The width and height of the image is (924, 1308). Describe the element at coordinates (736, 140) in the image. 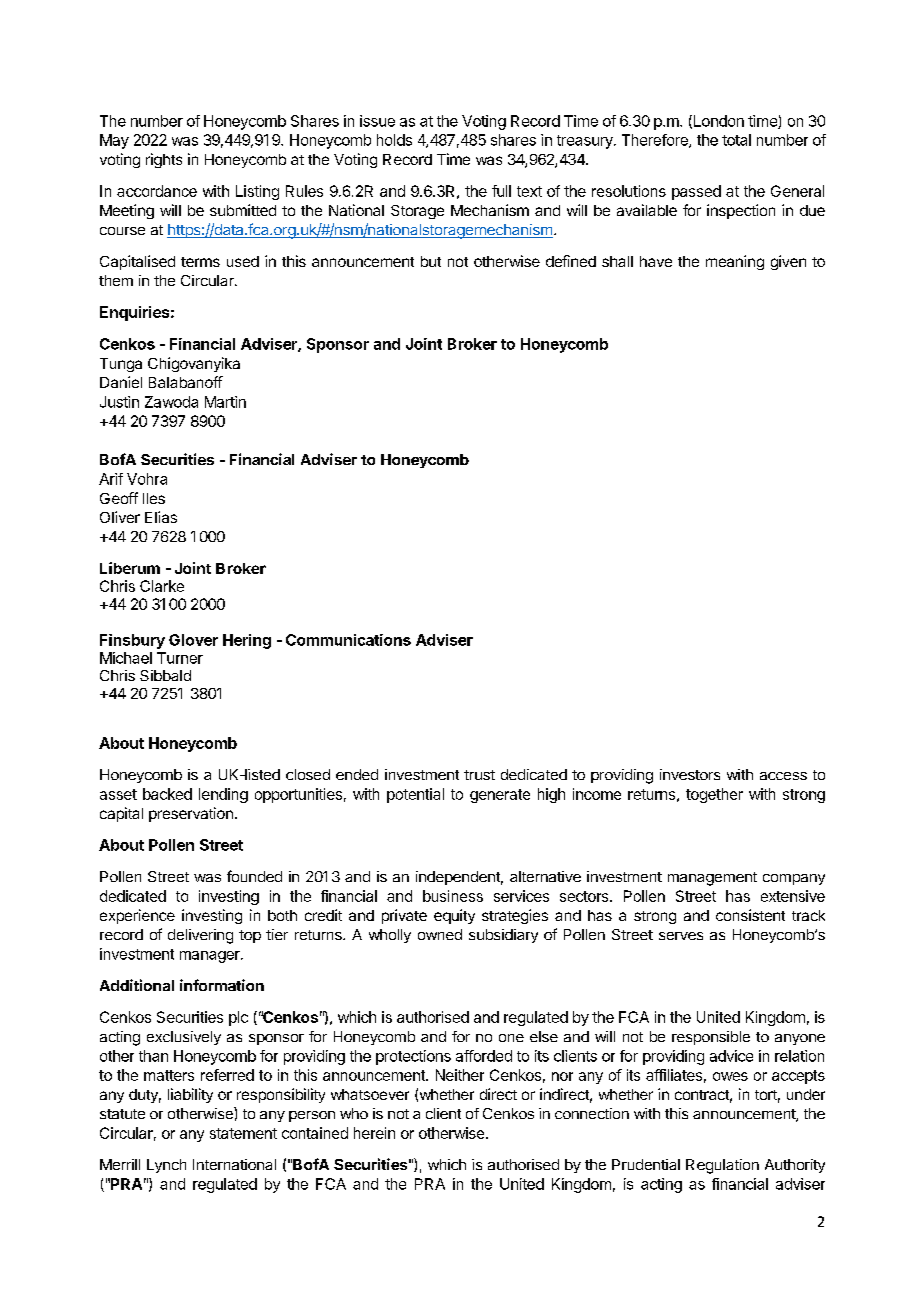

I see `total` at that location.
